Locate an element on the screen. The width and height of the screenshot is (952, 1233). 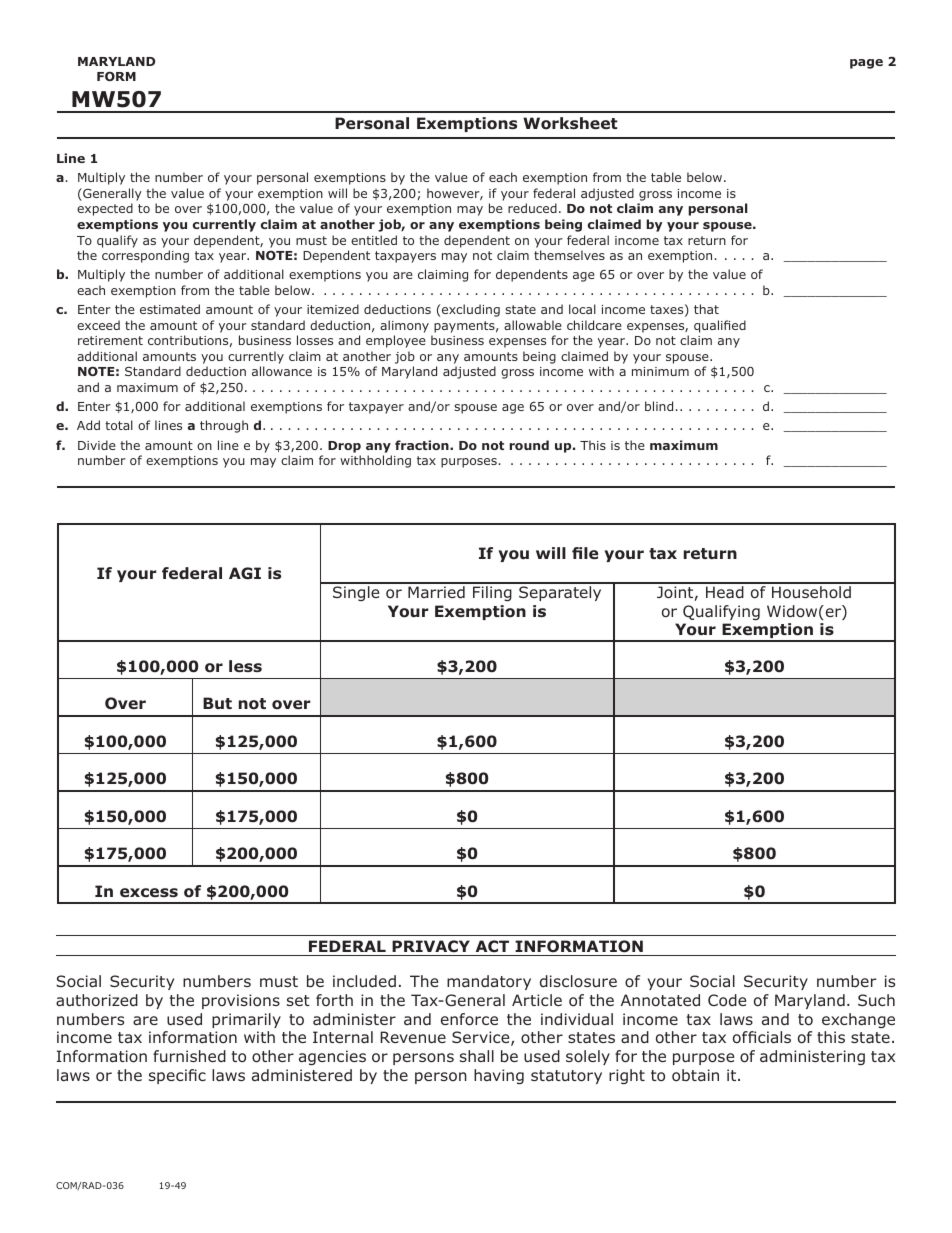
expected is located at coordinates (105, 209).
